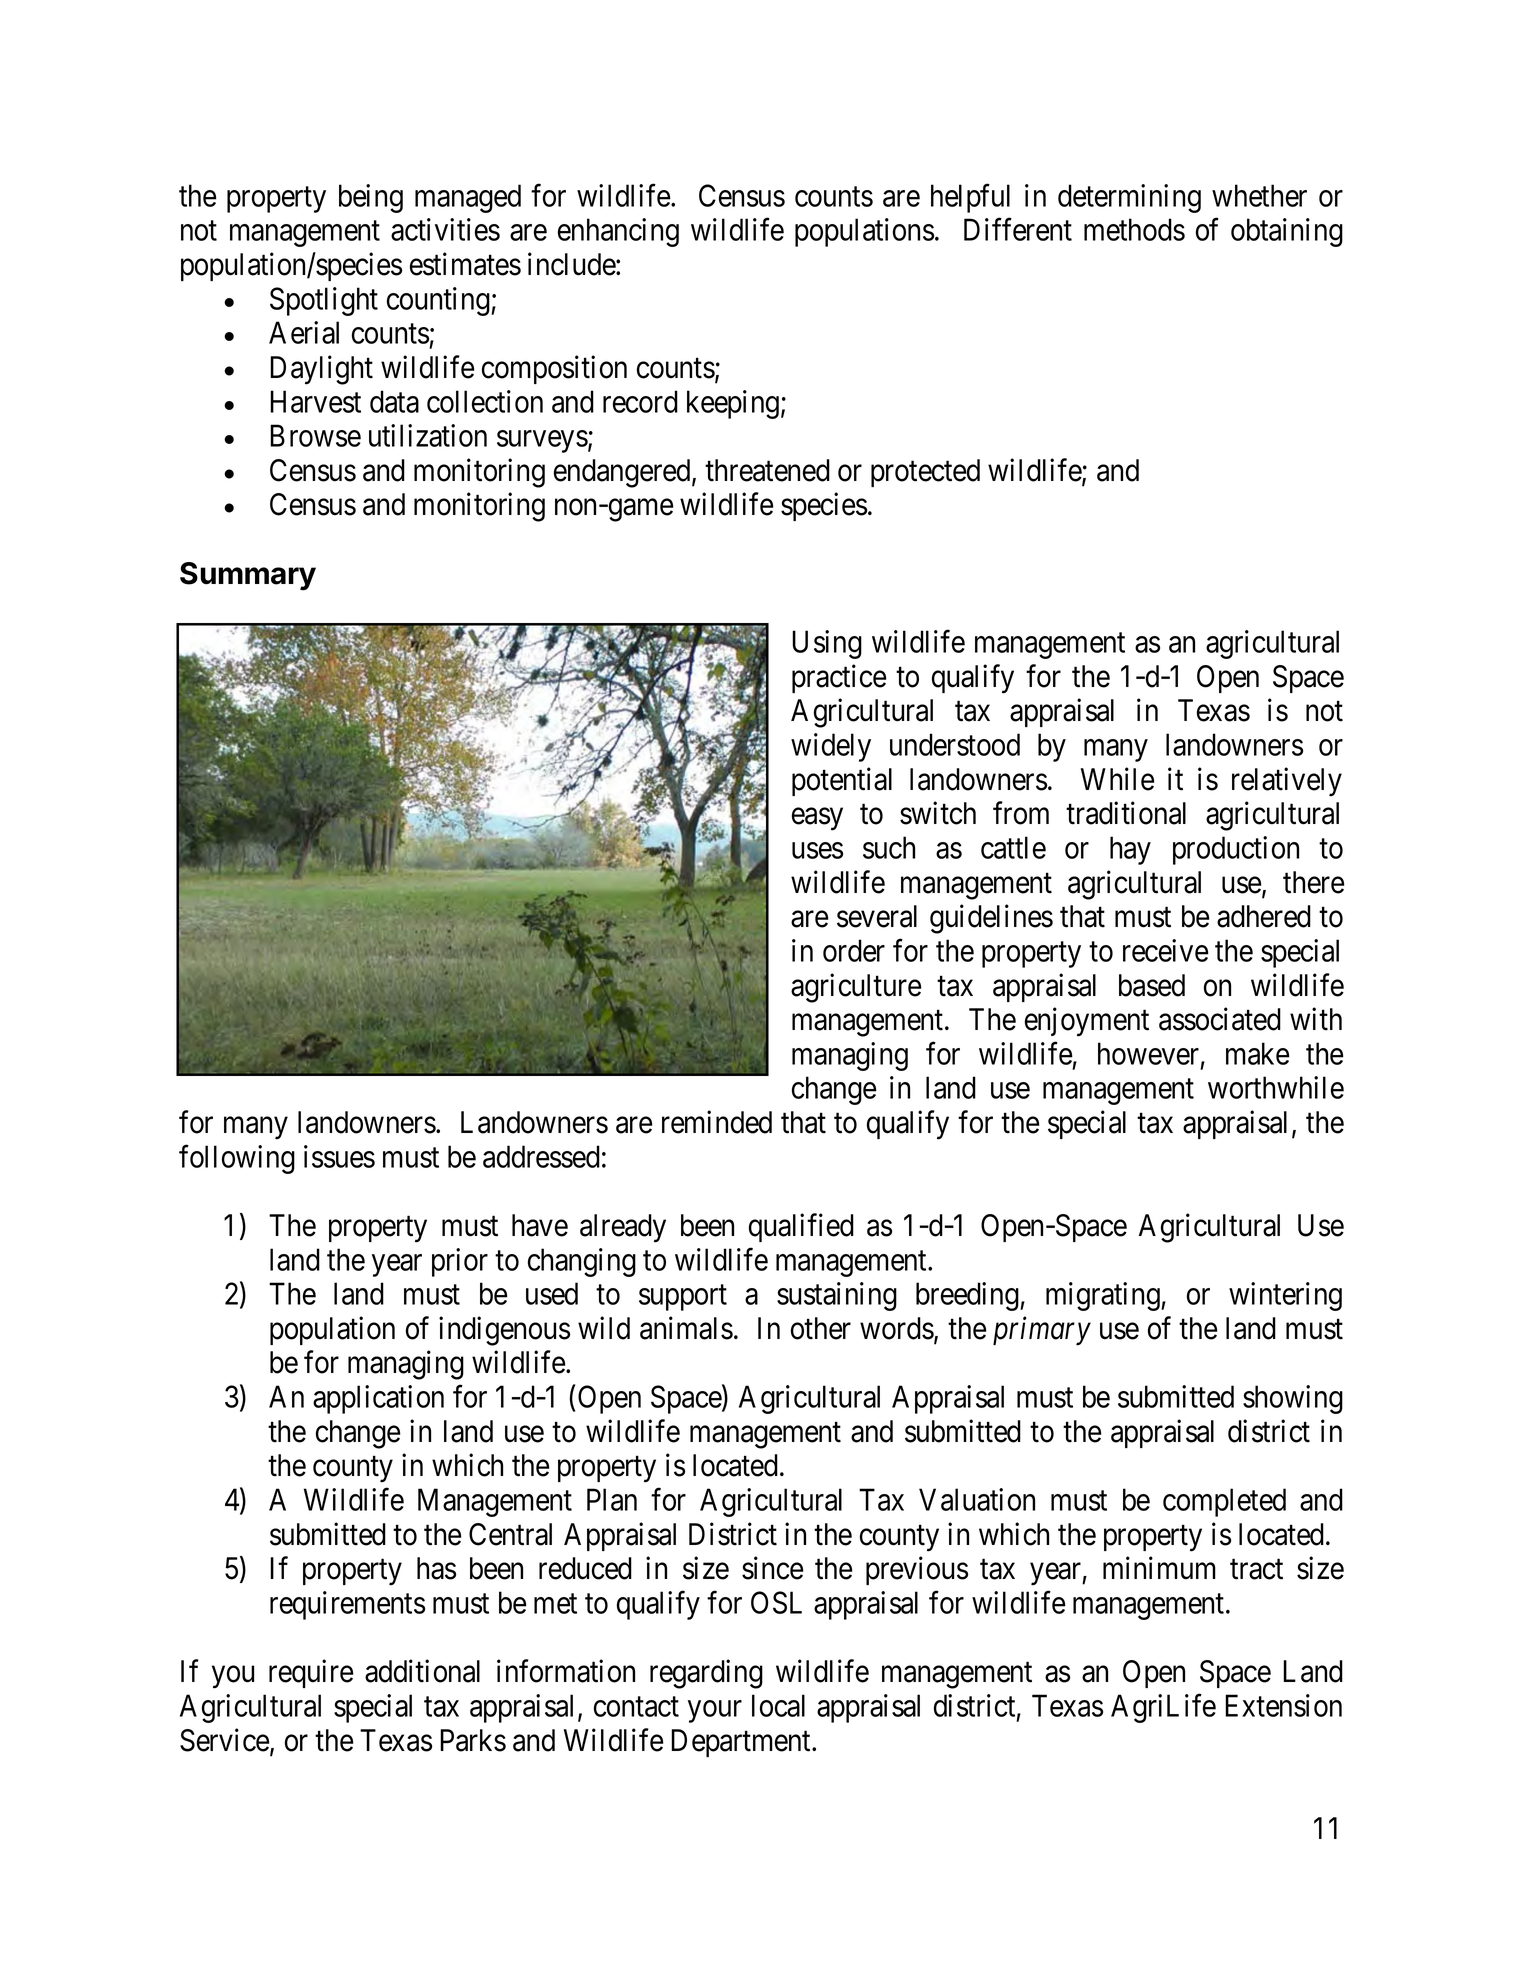 This screenshot has width=1522, height=1970. What do you see at coordinates (422, 1671) in the screenshot?
I see `additional` at bounding box center [422, 1671].
